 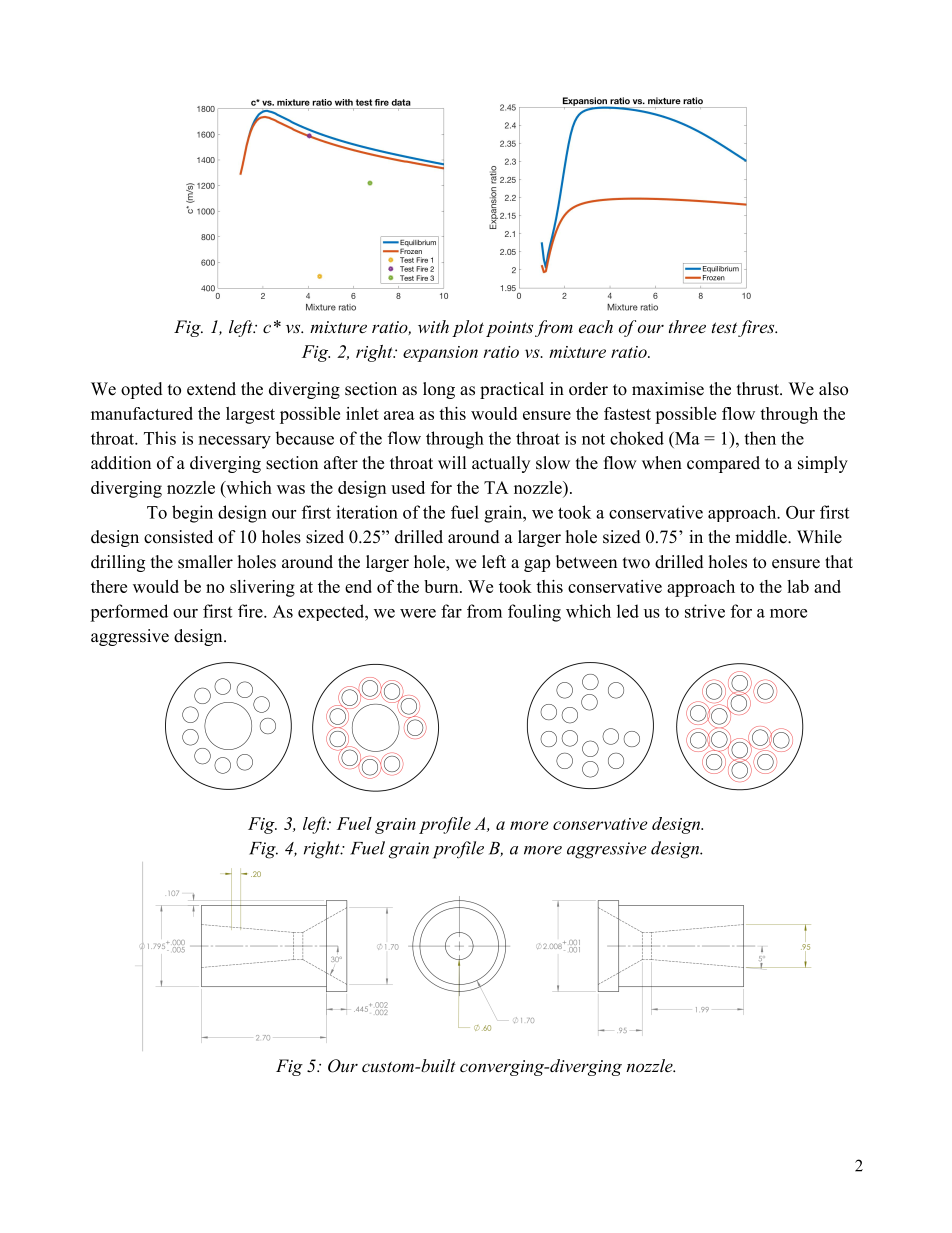 I want to click on three, so click(x=687, y=326).
